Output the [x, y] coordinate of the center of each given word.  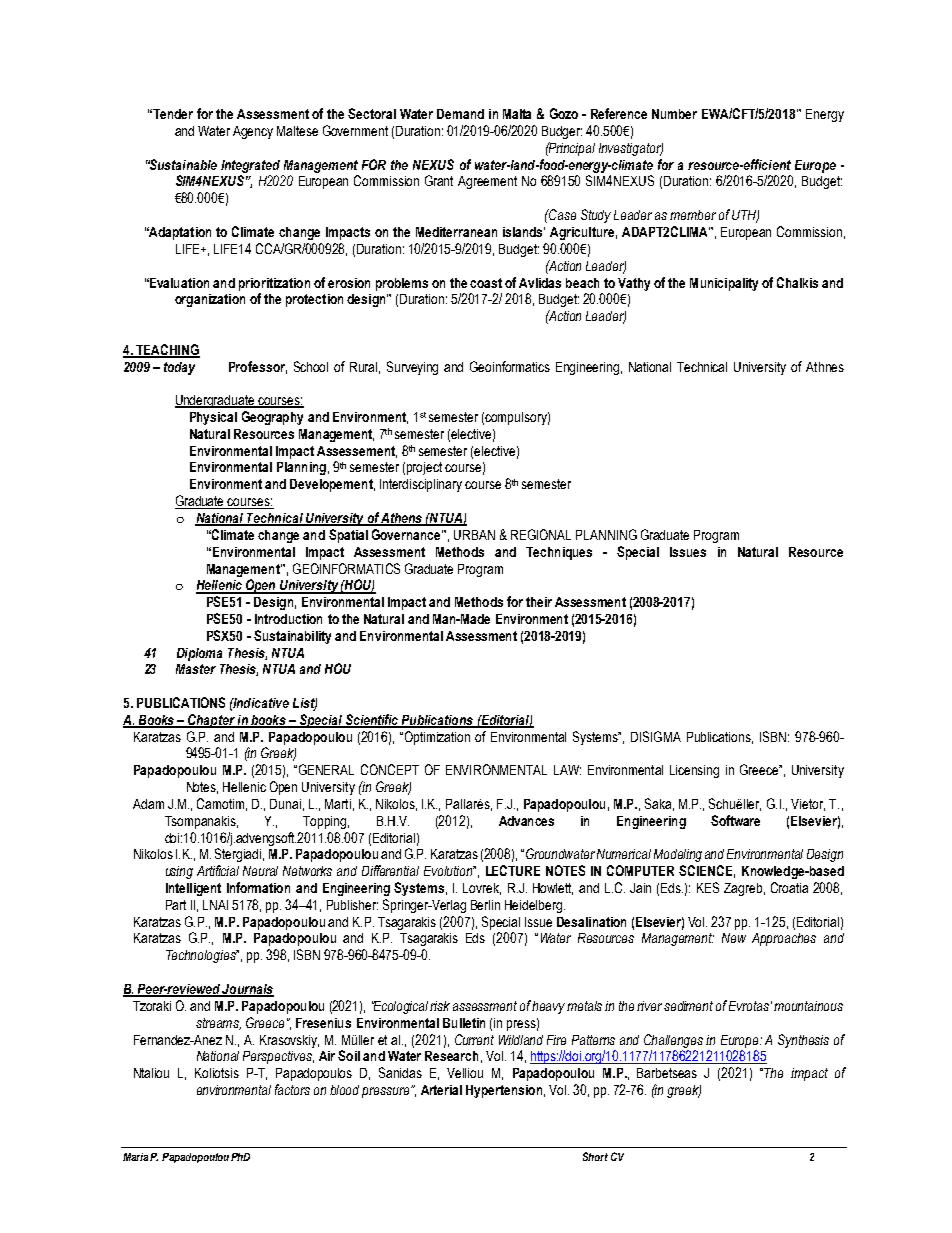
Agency [253, 132]
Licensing [694, 771]
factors [292, 1089]
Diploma [199, 654]
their [539, 602]
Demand [460, 114]
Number [674, 114]
